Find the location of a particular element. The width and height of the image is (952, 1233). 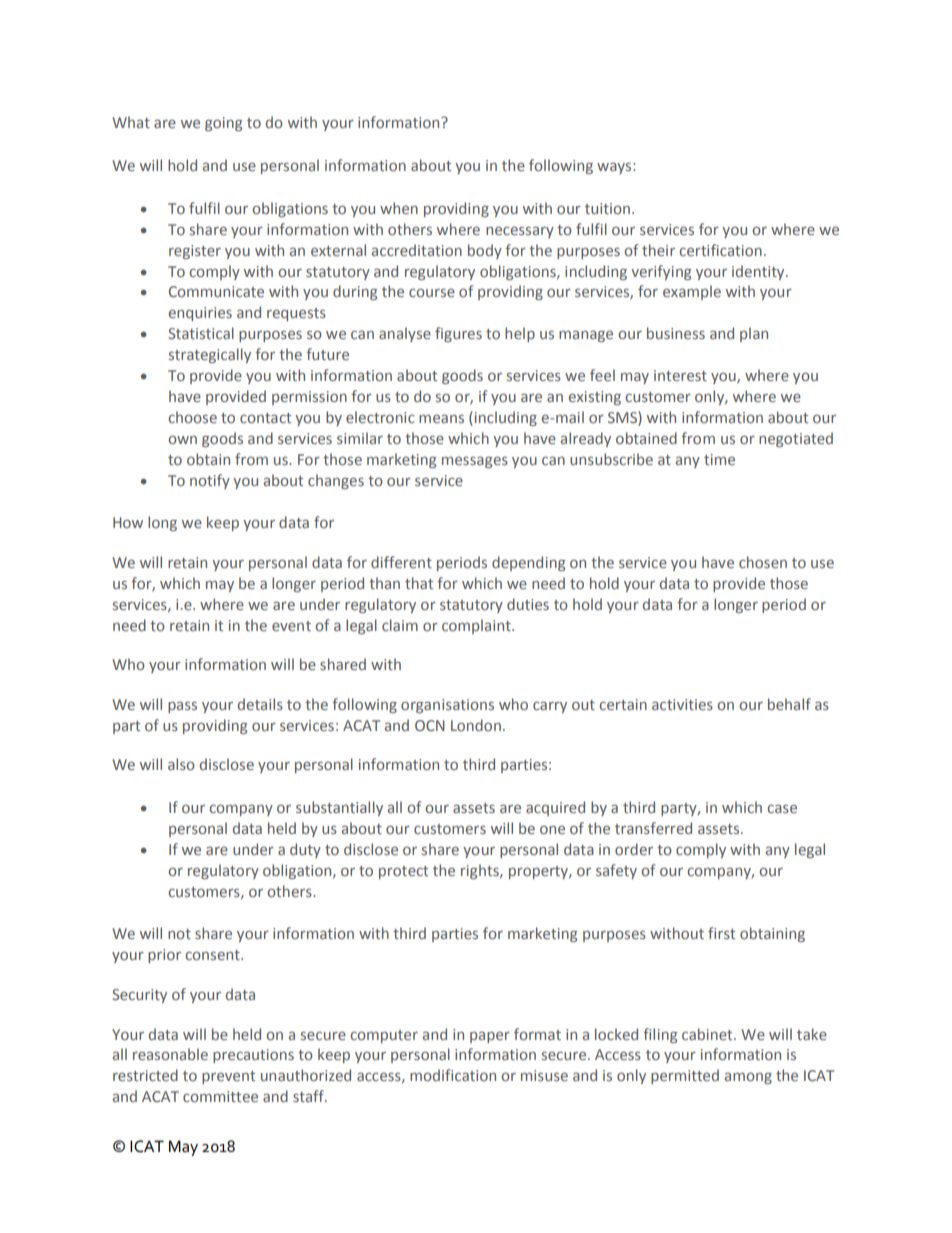

among is located at coordinates (748, 1078).
